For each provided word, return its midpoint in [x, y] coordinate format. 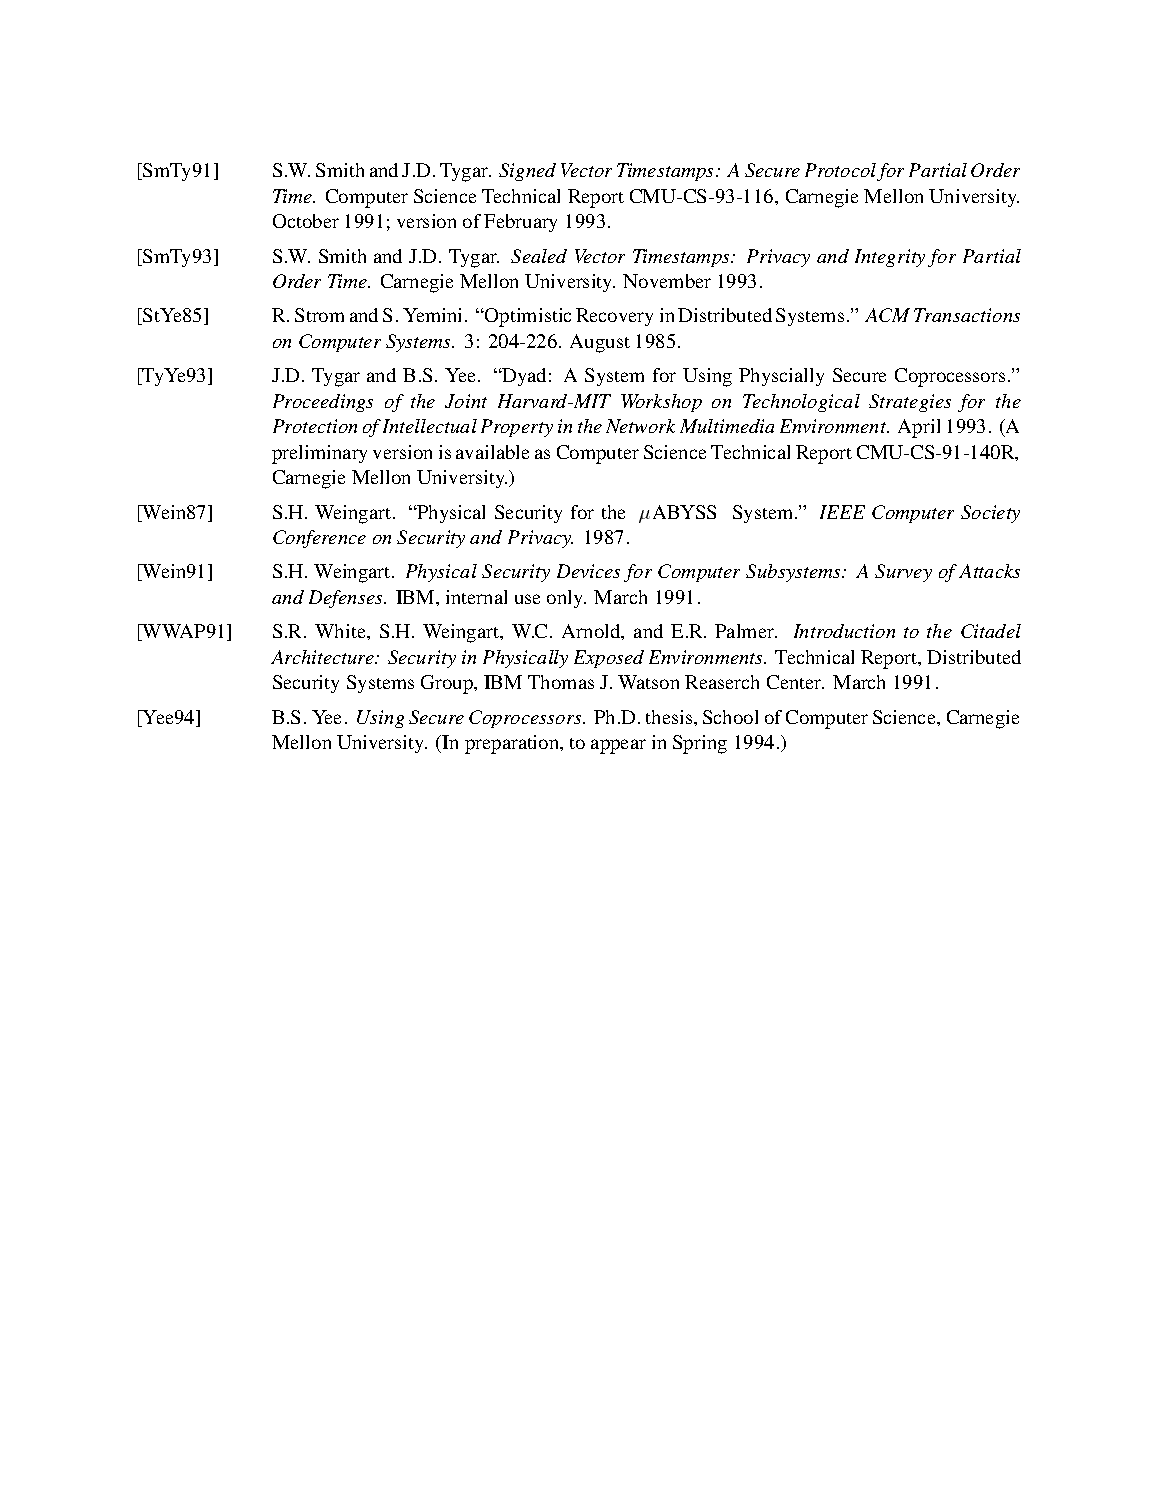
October [306, 221]
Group [448, 684]
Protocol [840, 170]
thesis [670, 717]
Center [795, 682]
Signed [527, 172]
